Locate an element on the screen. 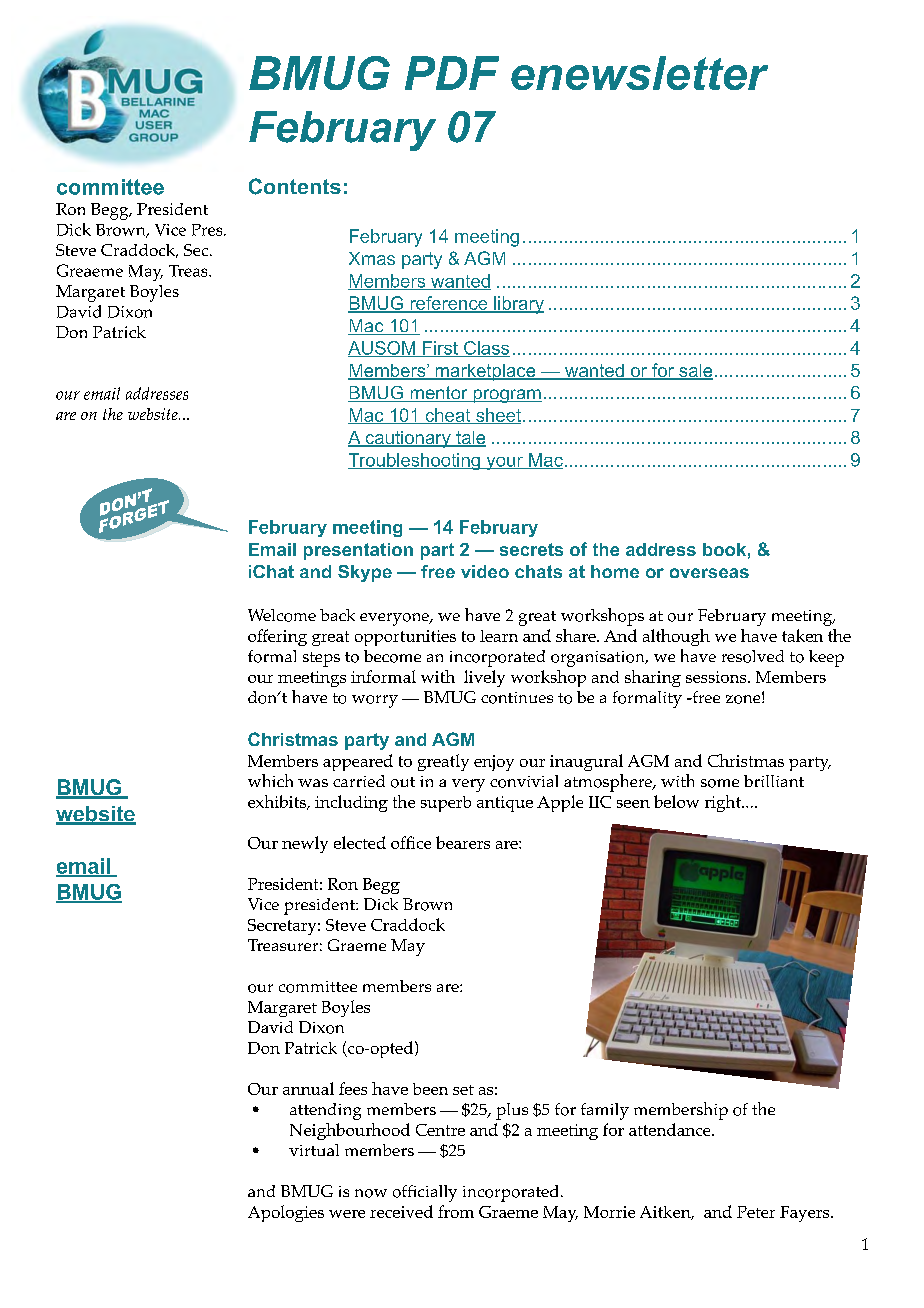 The height and width of the screenshot is (1308, 924). Contents is located at coordinates (295, 186).
